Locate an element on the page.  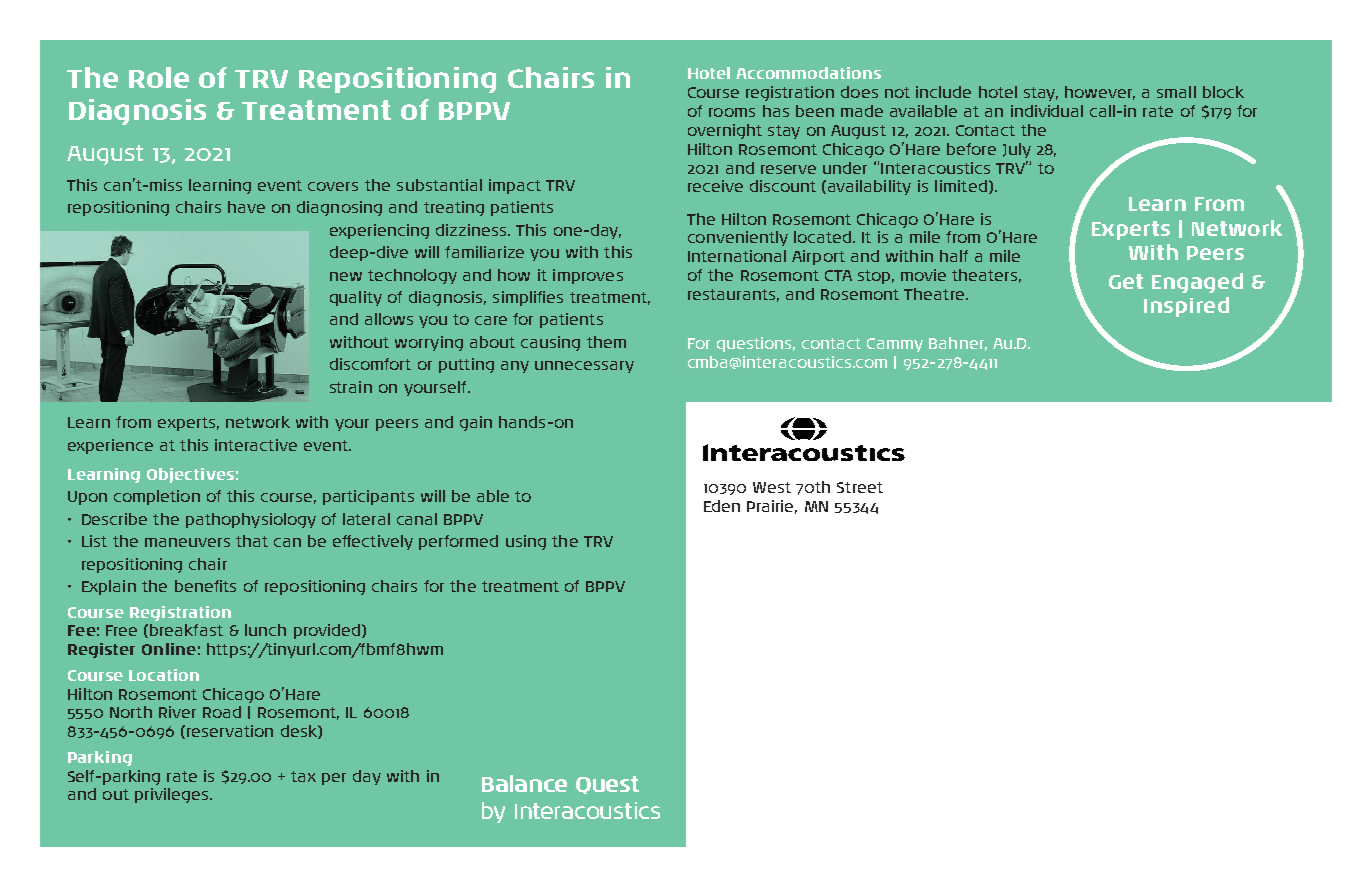
Prairie is located at coordinates (772, 507).
